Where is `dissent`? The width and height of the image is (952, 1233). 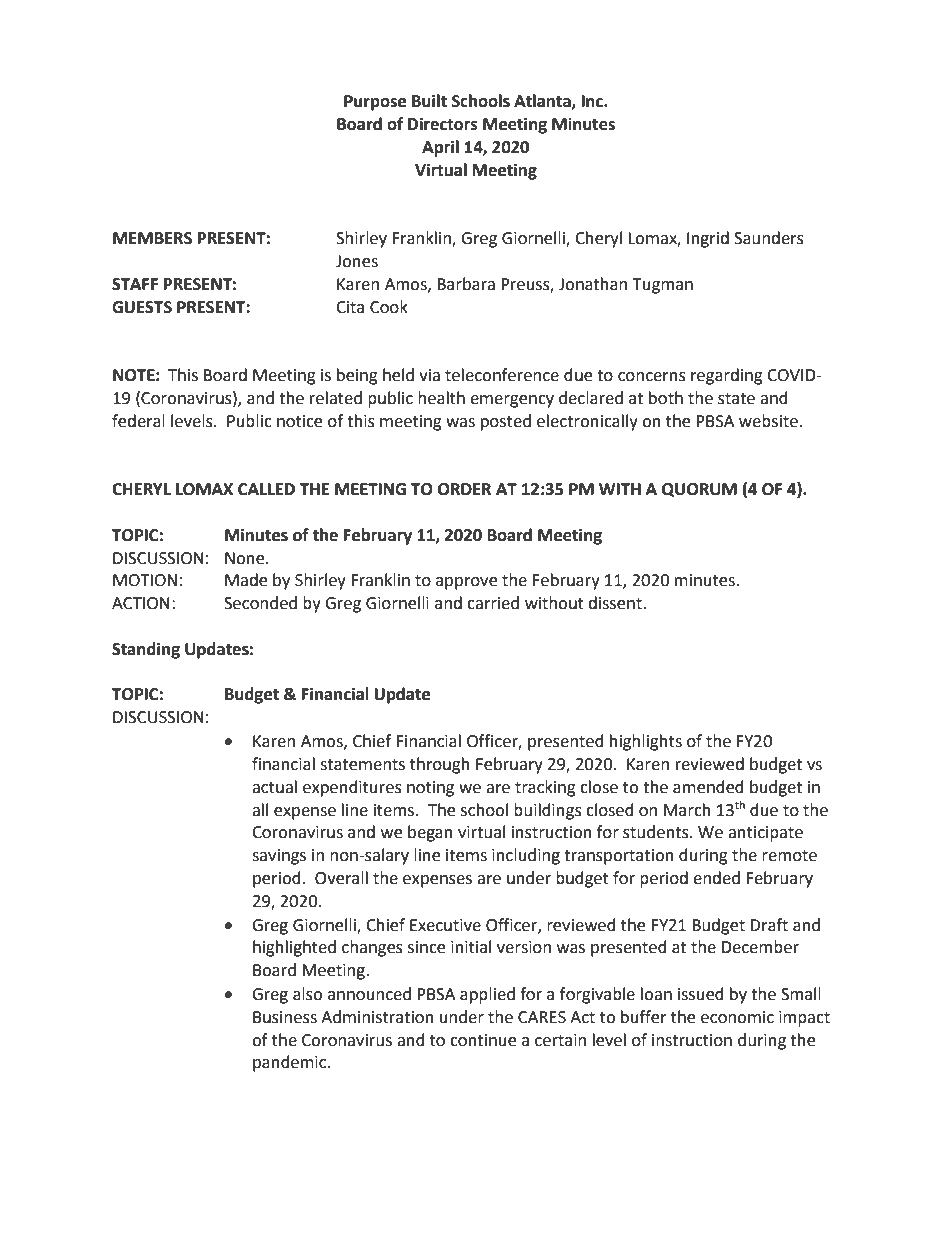 dissent is located at coordinates (616, 603).
